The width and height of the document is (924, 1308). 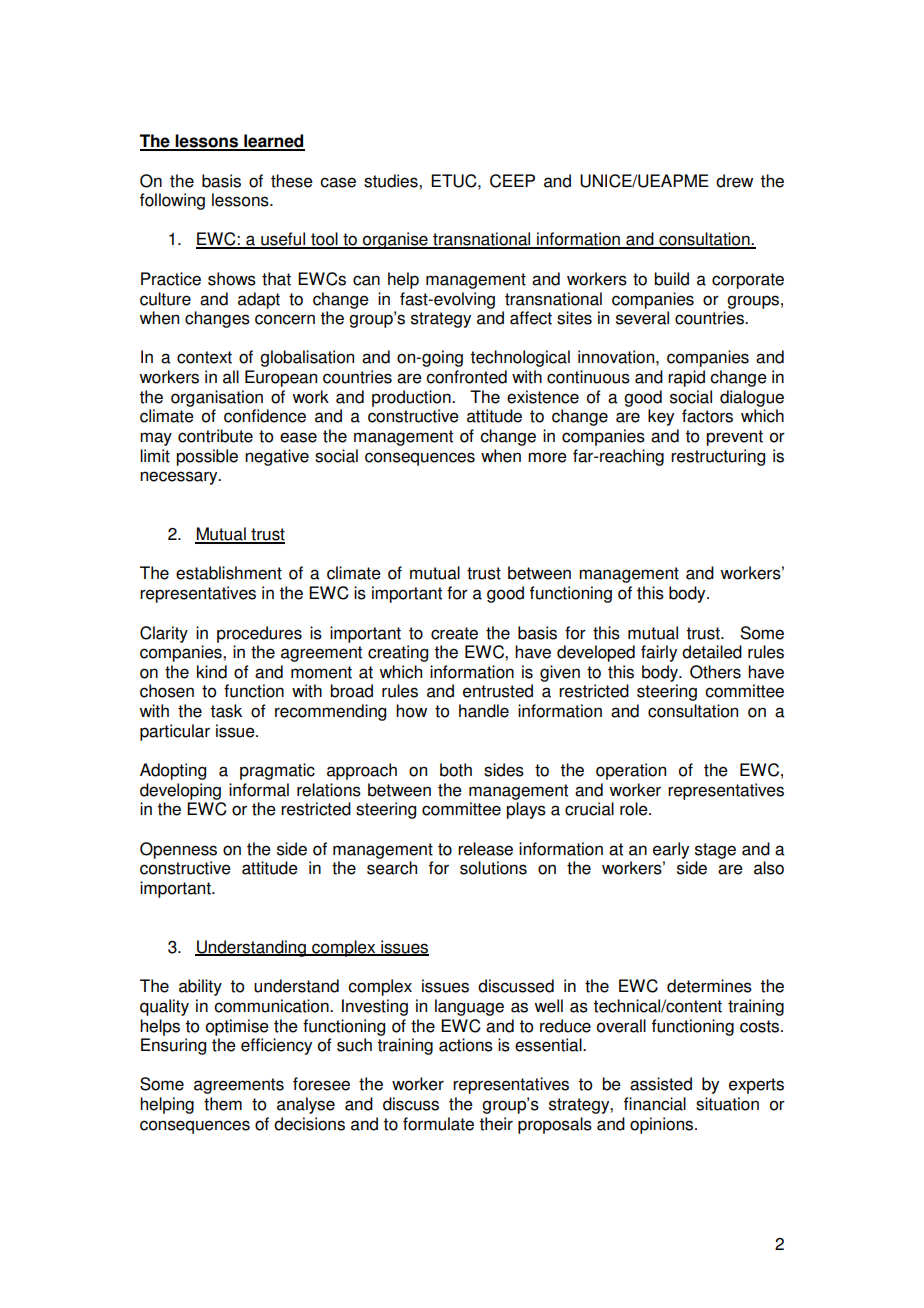 I want to click on formulate, so click(x=438, y=1124).
